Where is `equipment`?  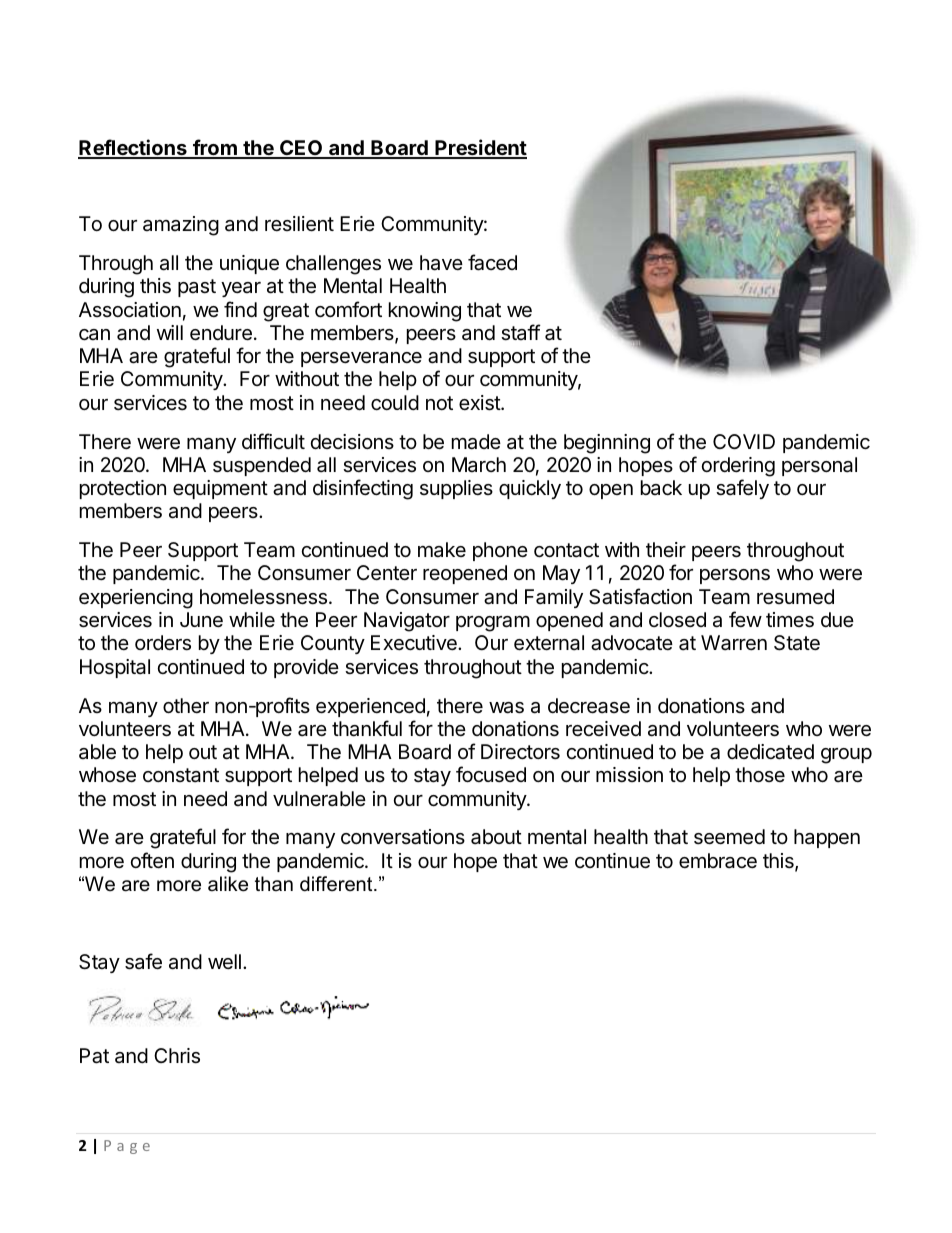
equipment is located at coordinates (220, 489).
